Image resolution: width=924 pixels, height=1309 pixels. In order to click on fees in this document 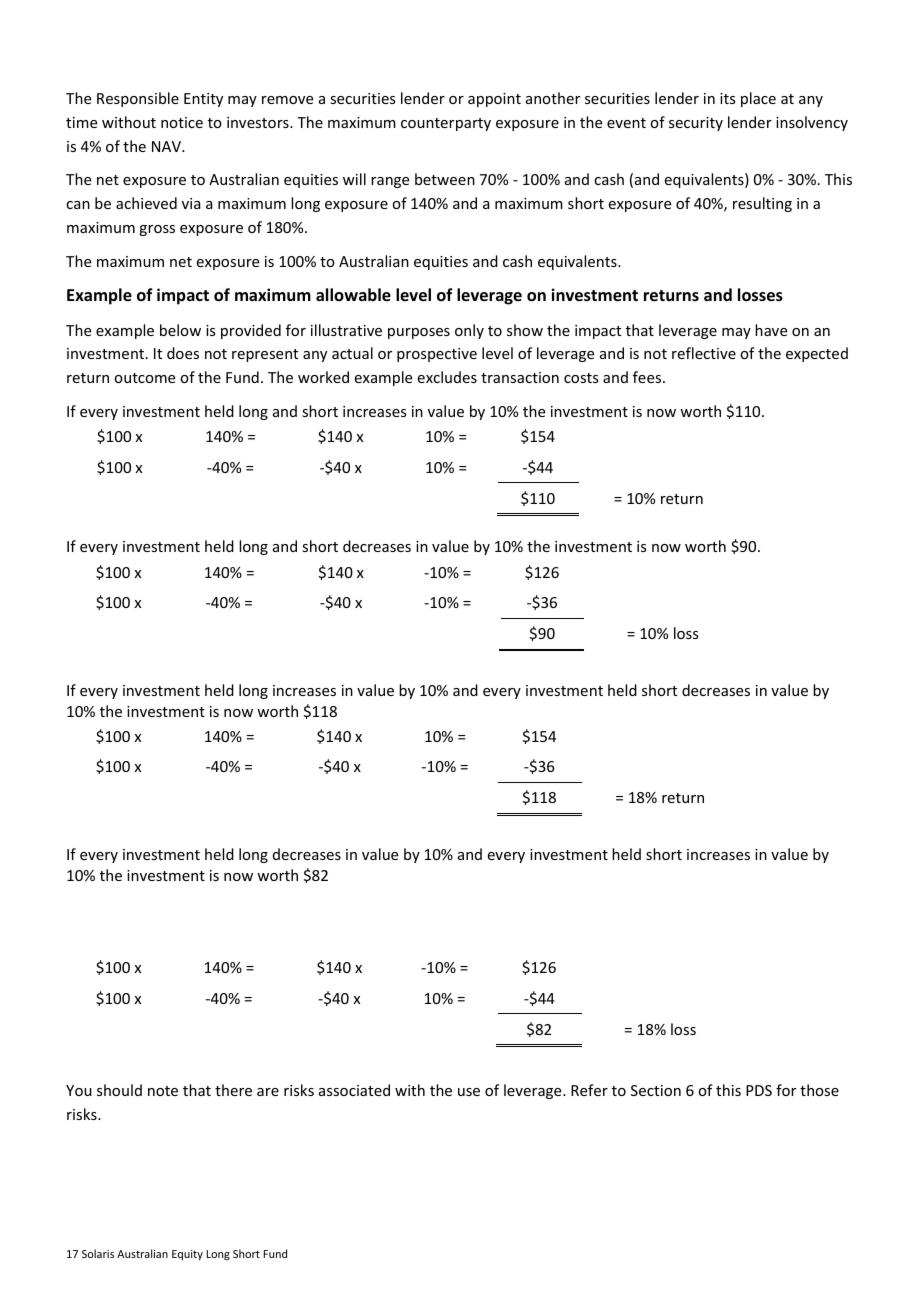, I will do `click(648, 377)`.
